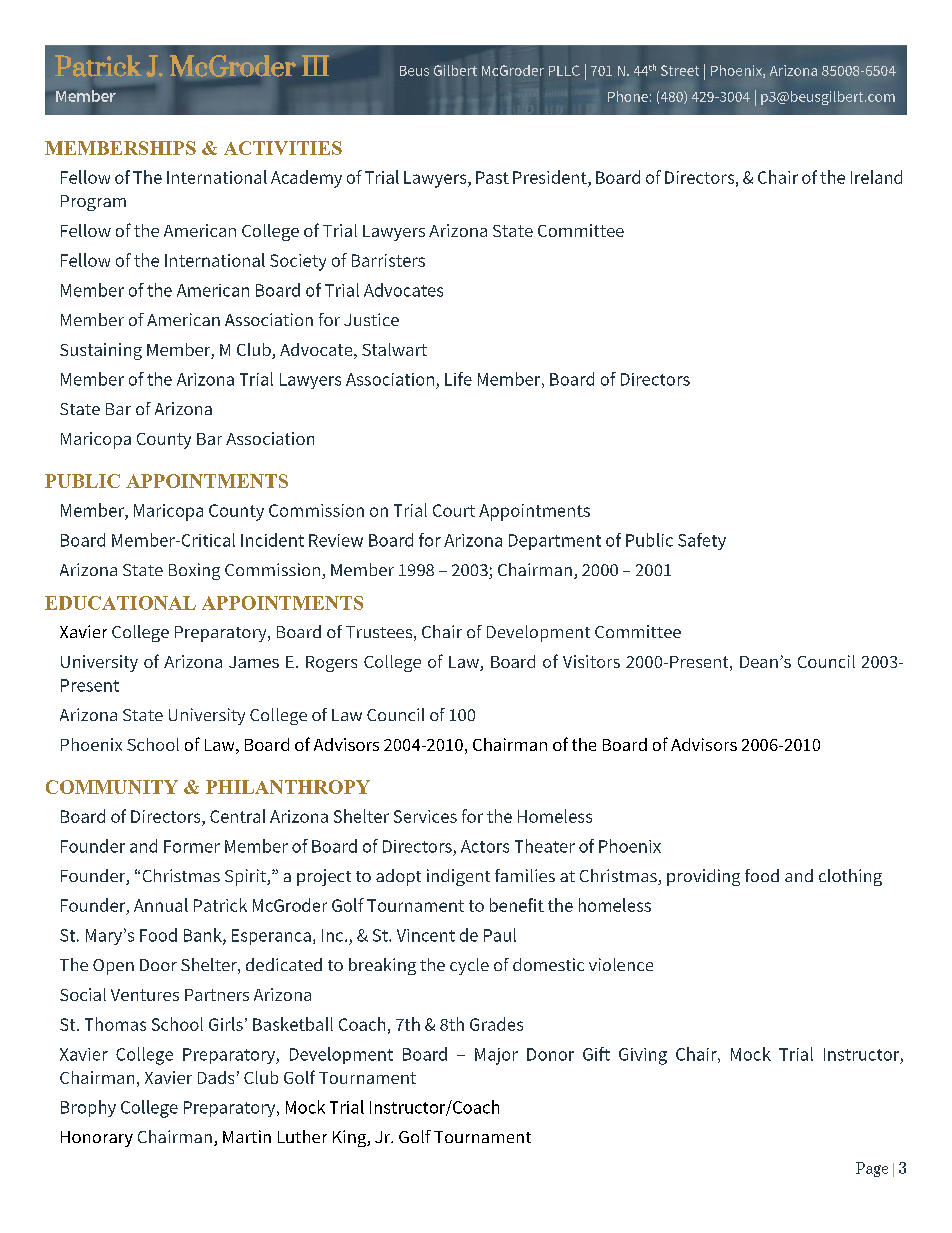 The image size is (952, 1233). What do you see at coordinates (204, 936) in the screenshot?
I see `Bank` at bounding box center [204, 936].
